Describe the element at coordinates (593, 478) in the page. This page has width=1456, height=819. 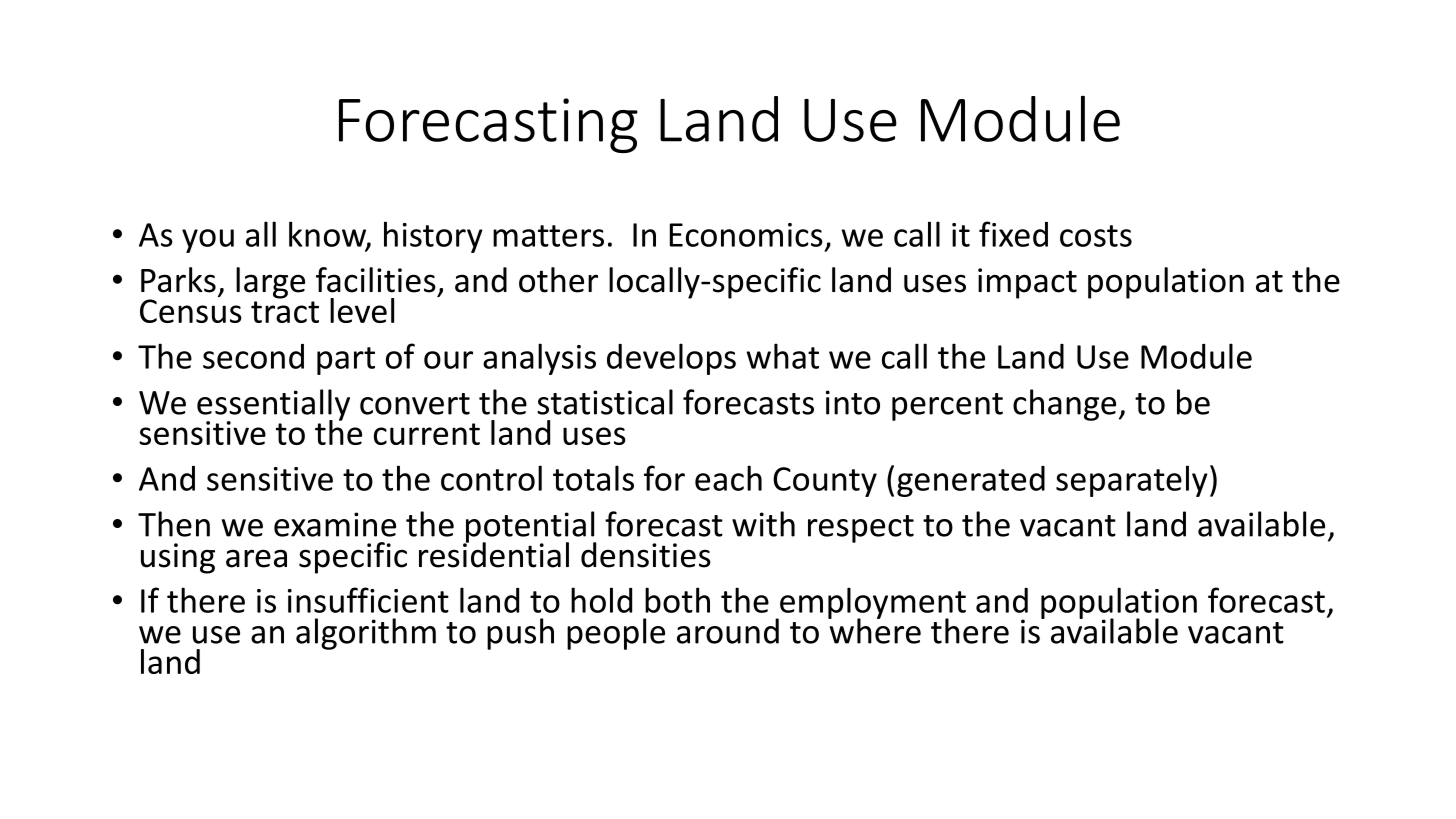
I see `totals` at that location.
